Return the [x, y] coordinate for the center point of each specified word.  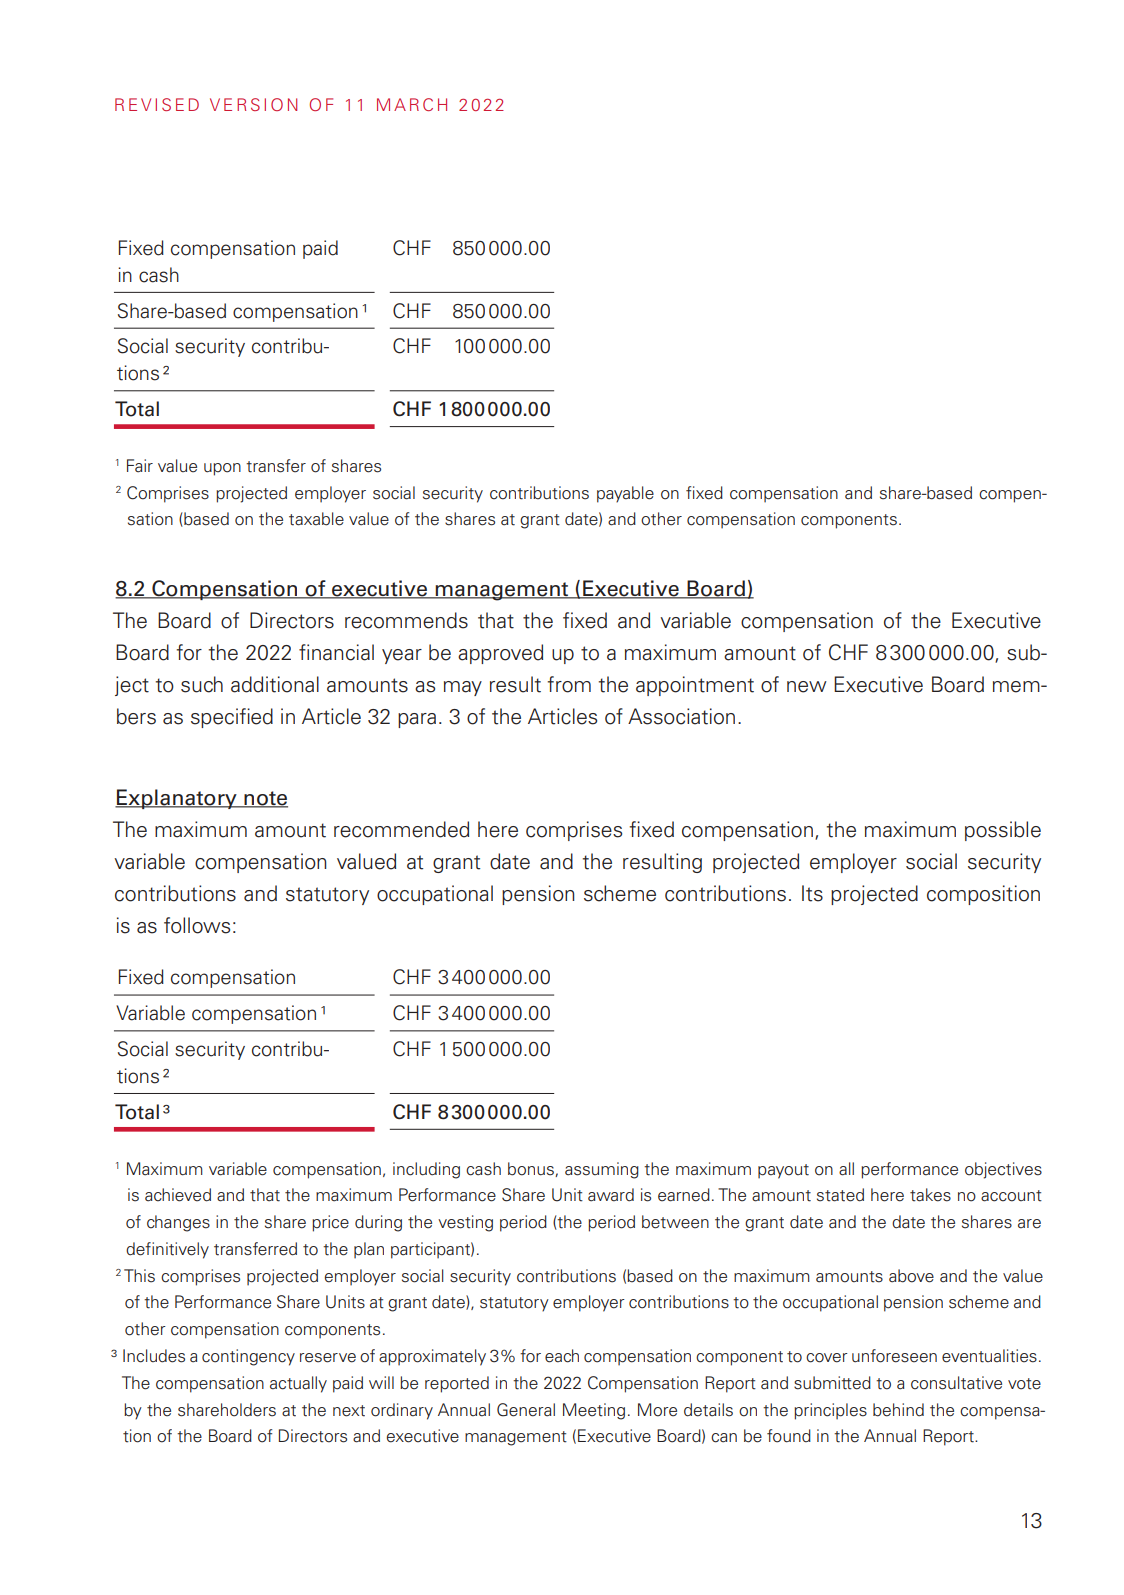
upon [222, 469]
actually [298, 1384]
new [807, 687]
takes [930, 1195]
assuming [602, 1170]
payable [625, 494]
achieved [178, 1195]
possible [1003, 831]
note [265, 799]
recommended [401, 829]
